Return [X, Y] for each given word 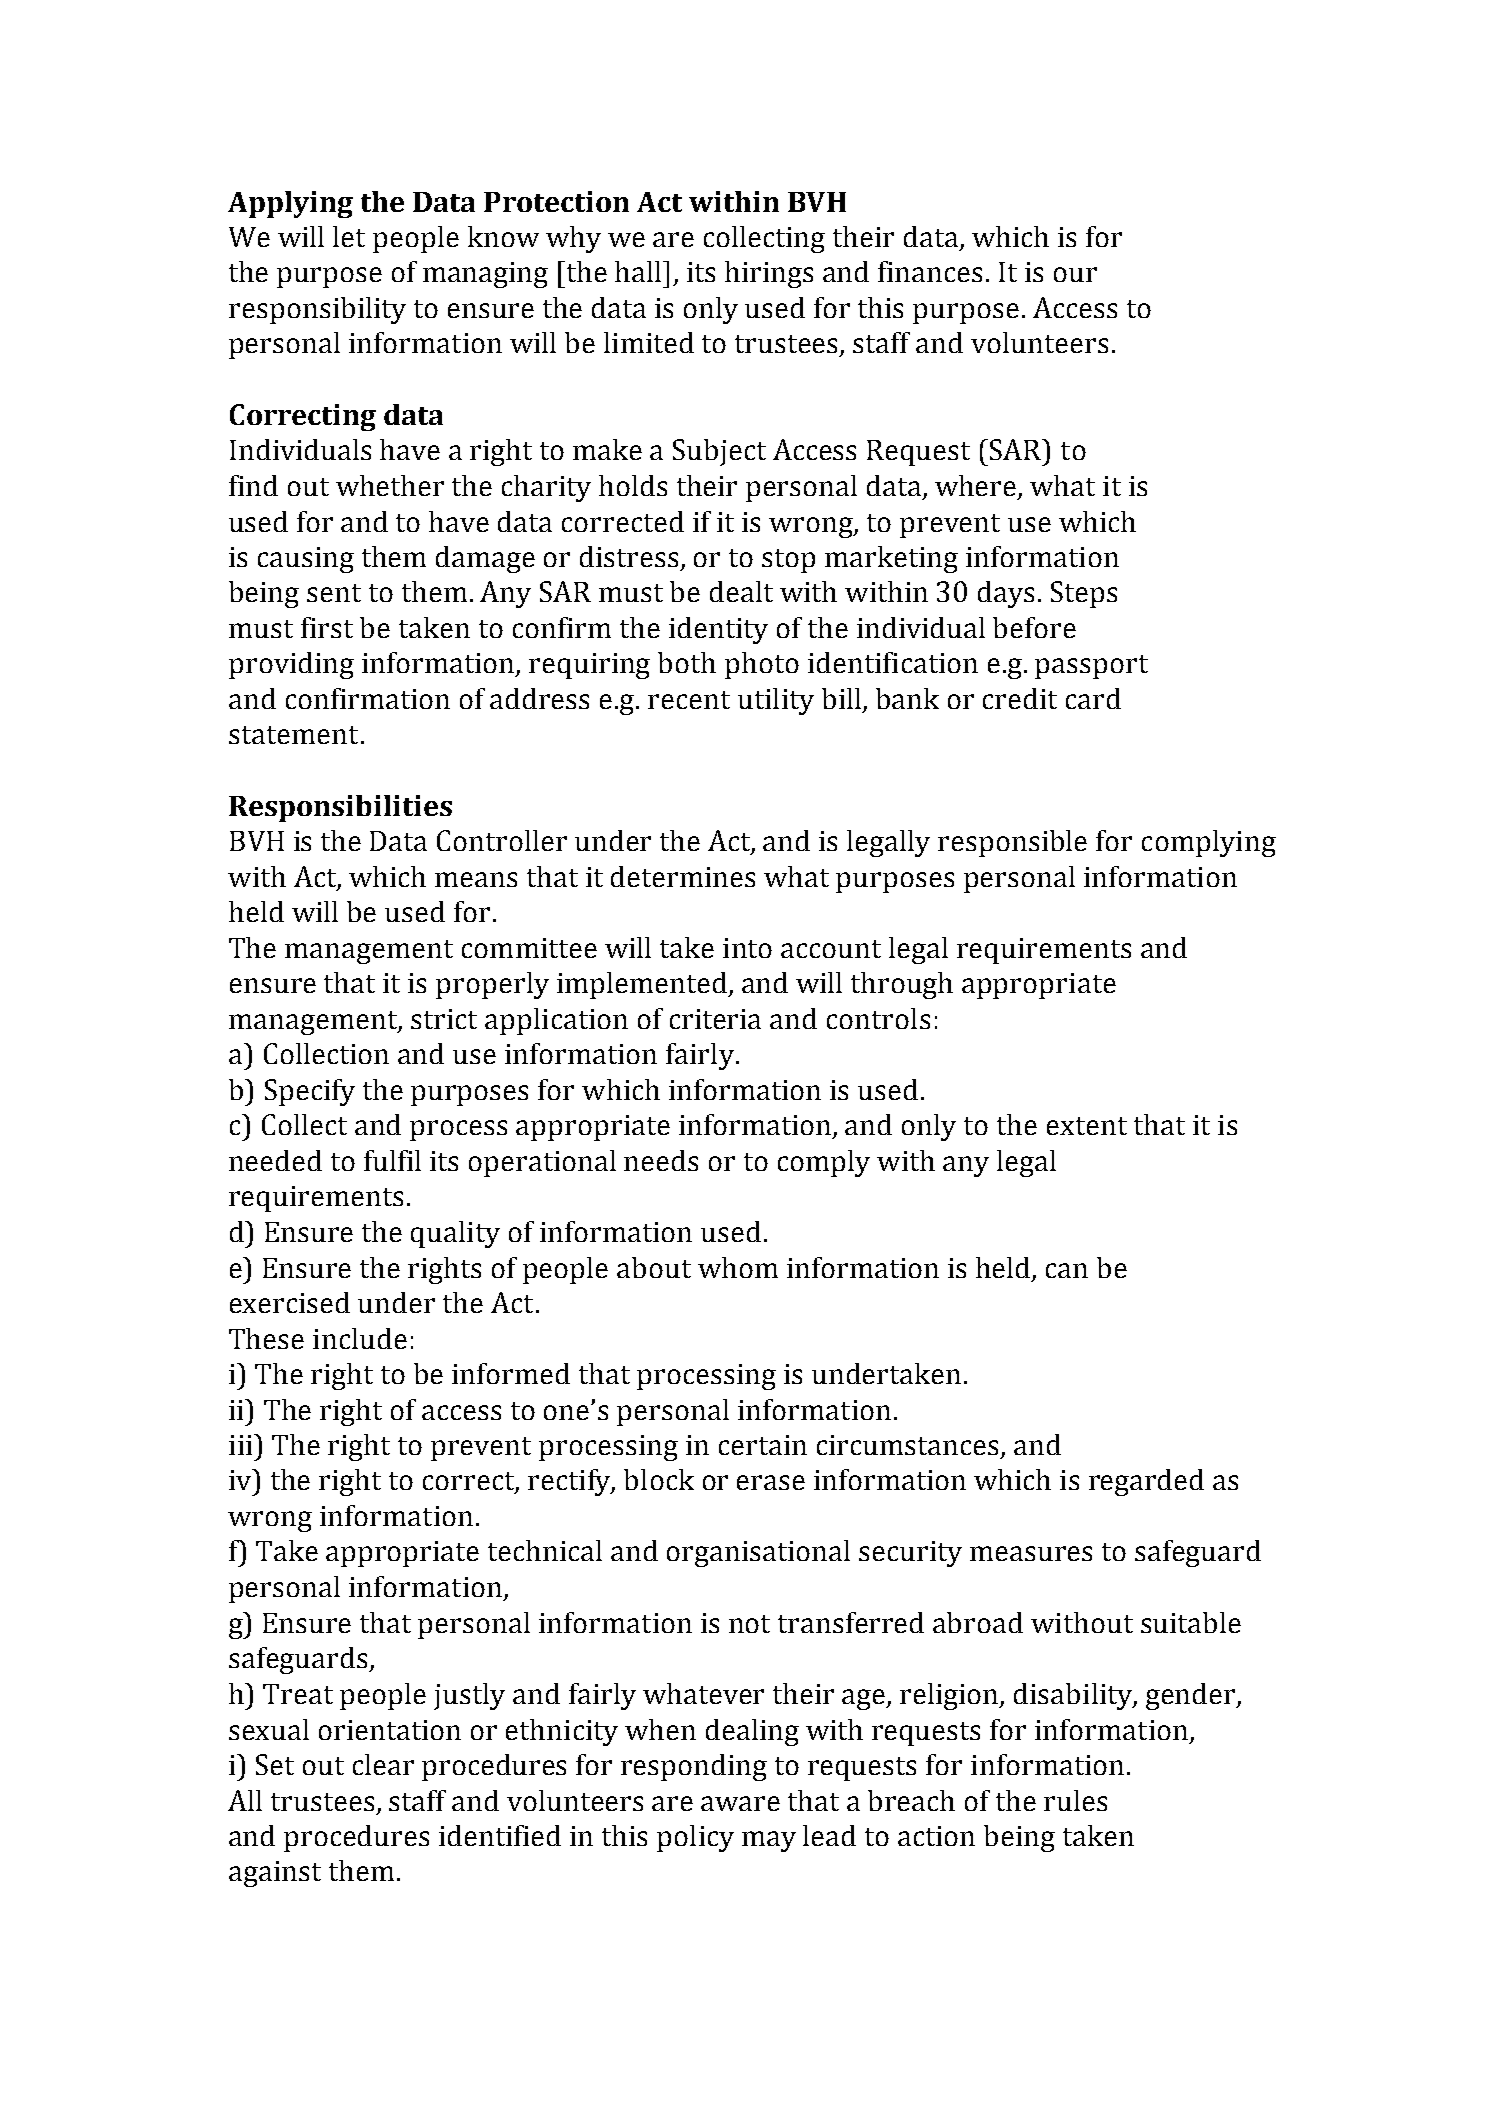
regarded [1146, 1482]
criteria [715, 1019]
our [1075, 274]
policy [695, 1838]
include [360, 1338]
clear [383, 1764]
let [349, 236]
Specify [310, 1092]
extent [1087, 1126]
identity [718, 630]
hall [639, 271]
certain [763, 1445]
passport [1091, 667]
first [327, 627]
